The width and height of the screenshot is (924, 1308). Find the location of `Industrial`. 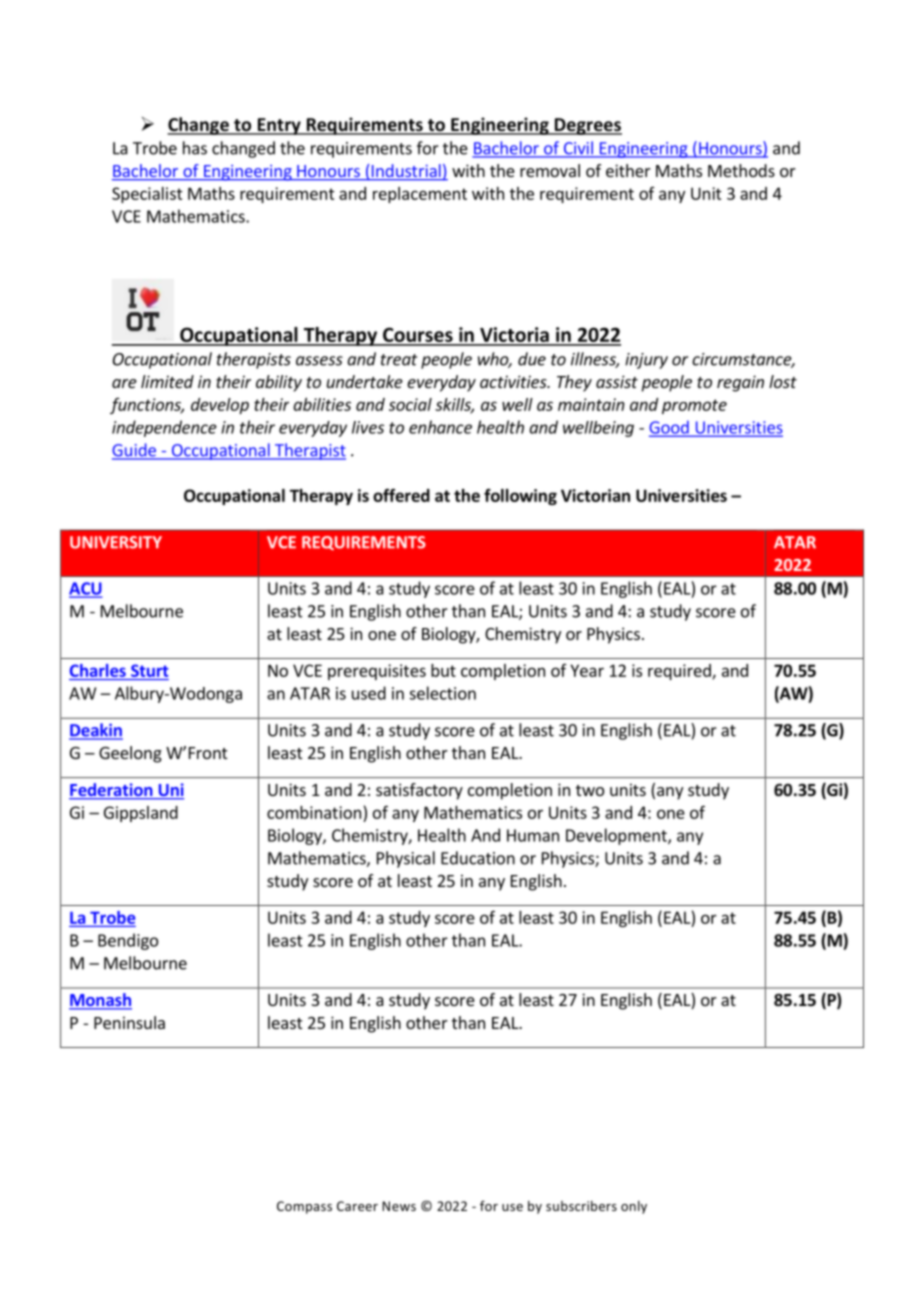

Industrial is located at coordinates (406, 172).
